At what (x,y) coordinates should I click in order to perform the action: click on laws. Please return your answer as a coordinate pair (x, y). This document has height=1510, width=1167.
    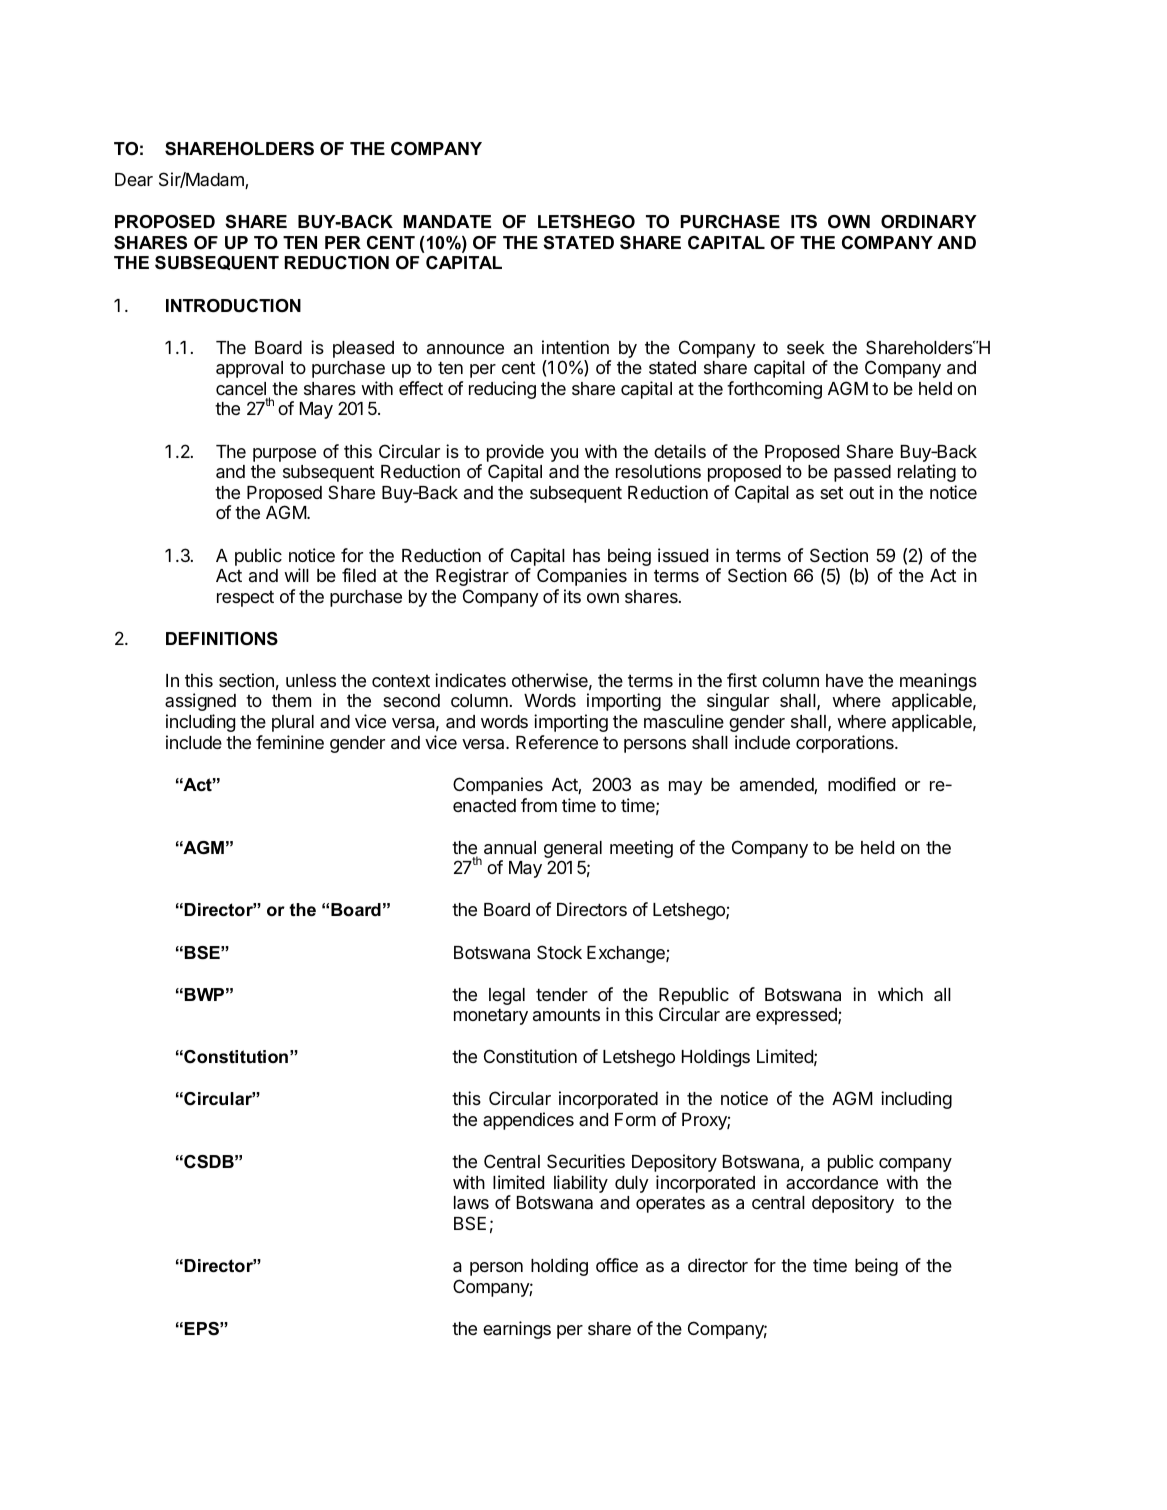
    Looking at the image, I should click on (471, 1203).
